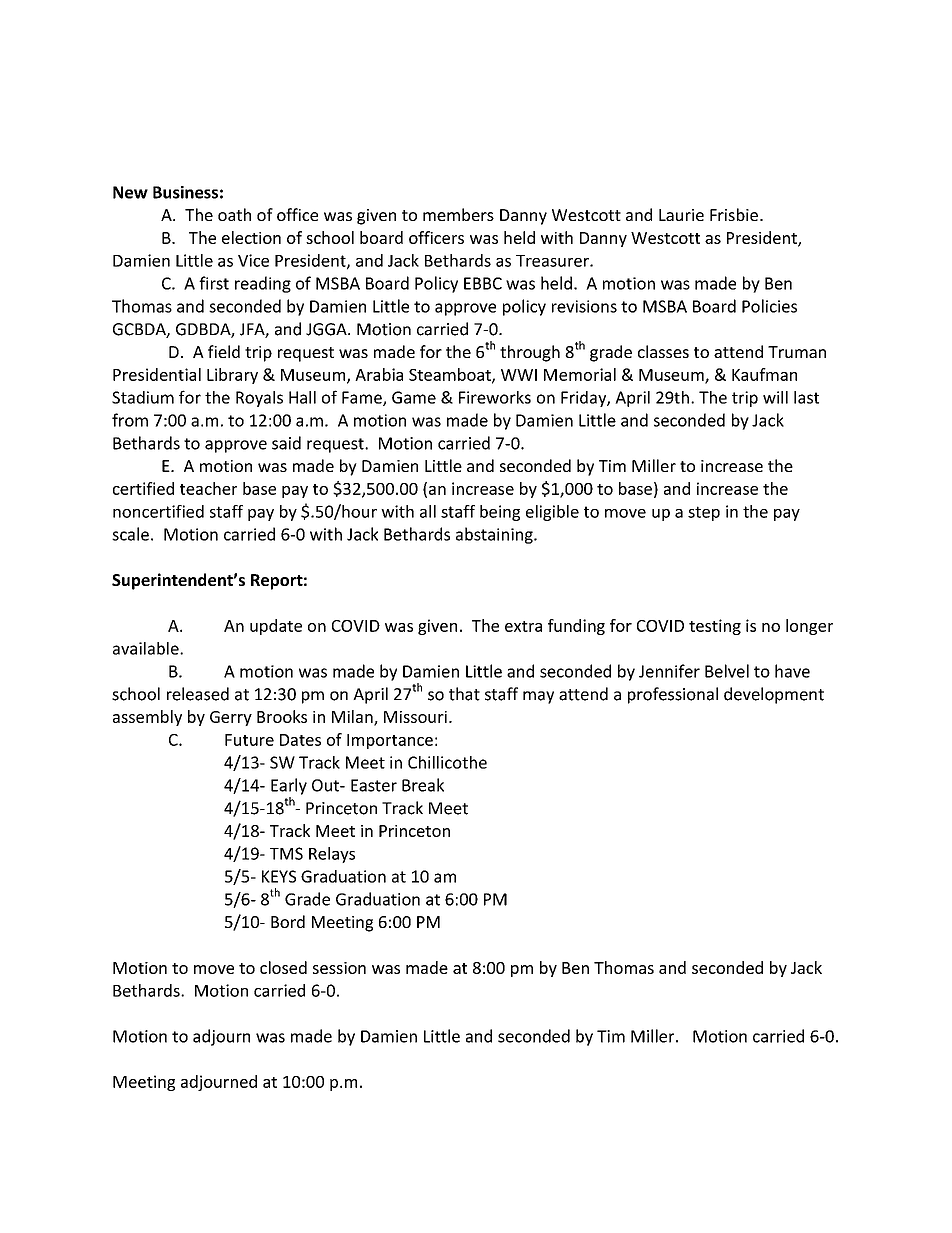 This page has width=952, height=1233. What do you see at coordinates (495, 535) in the page?
I see `abstaining` at bounding box center [495, 535].
